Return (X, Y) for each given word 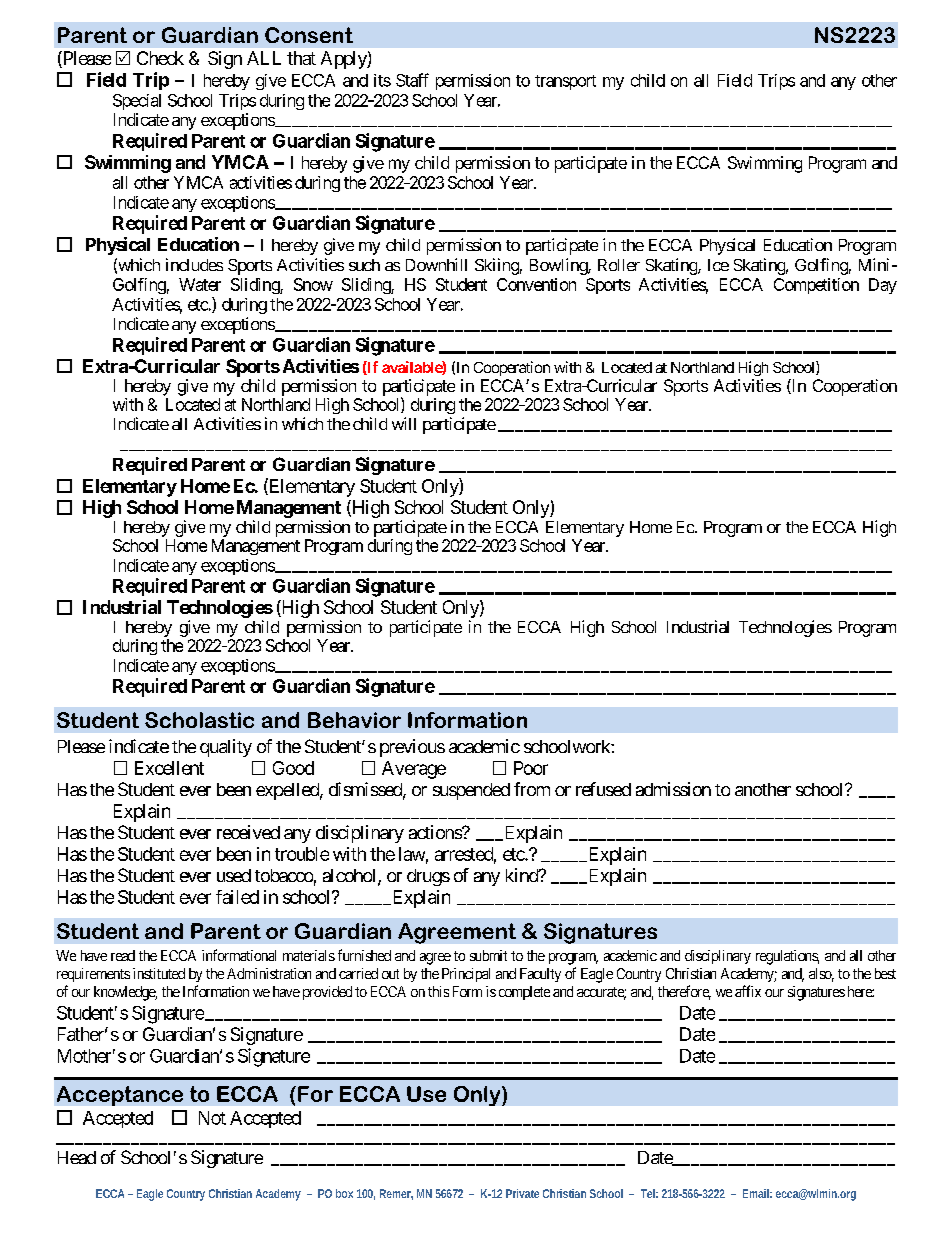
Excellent (169, 768)
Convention (536, 284)
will (404, 423)
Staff (412, 80)
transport (565, 82)
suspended (471, 791)
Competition (816, 286)
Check (160, 58)
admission (673, 789)
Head (77, 1157)
